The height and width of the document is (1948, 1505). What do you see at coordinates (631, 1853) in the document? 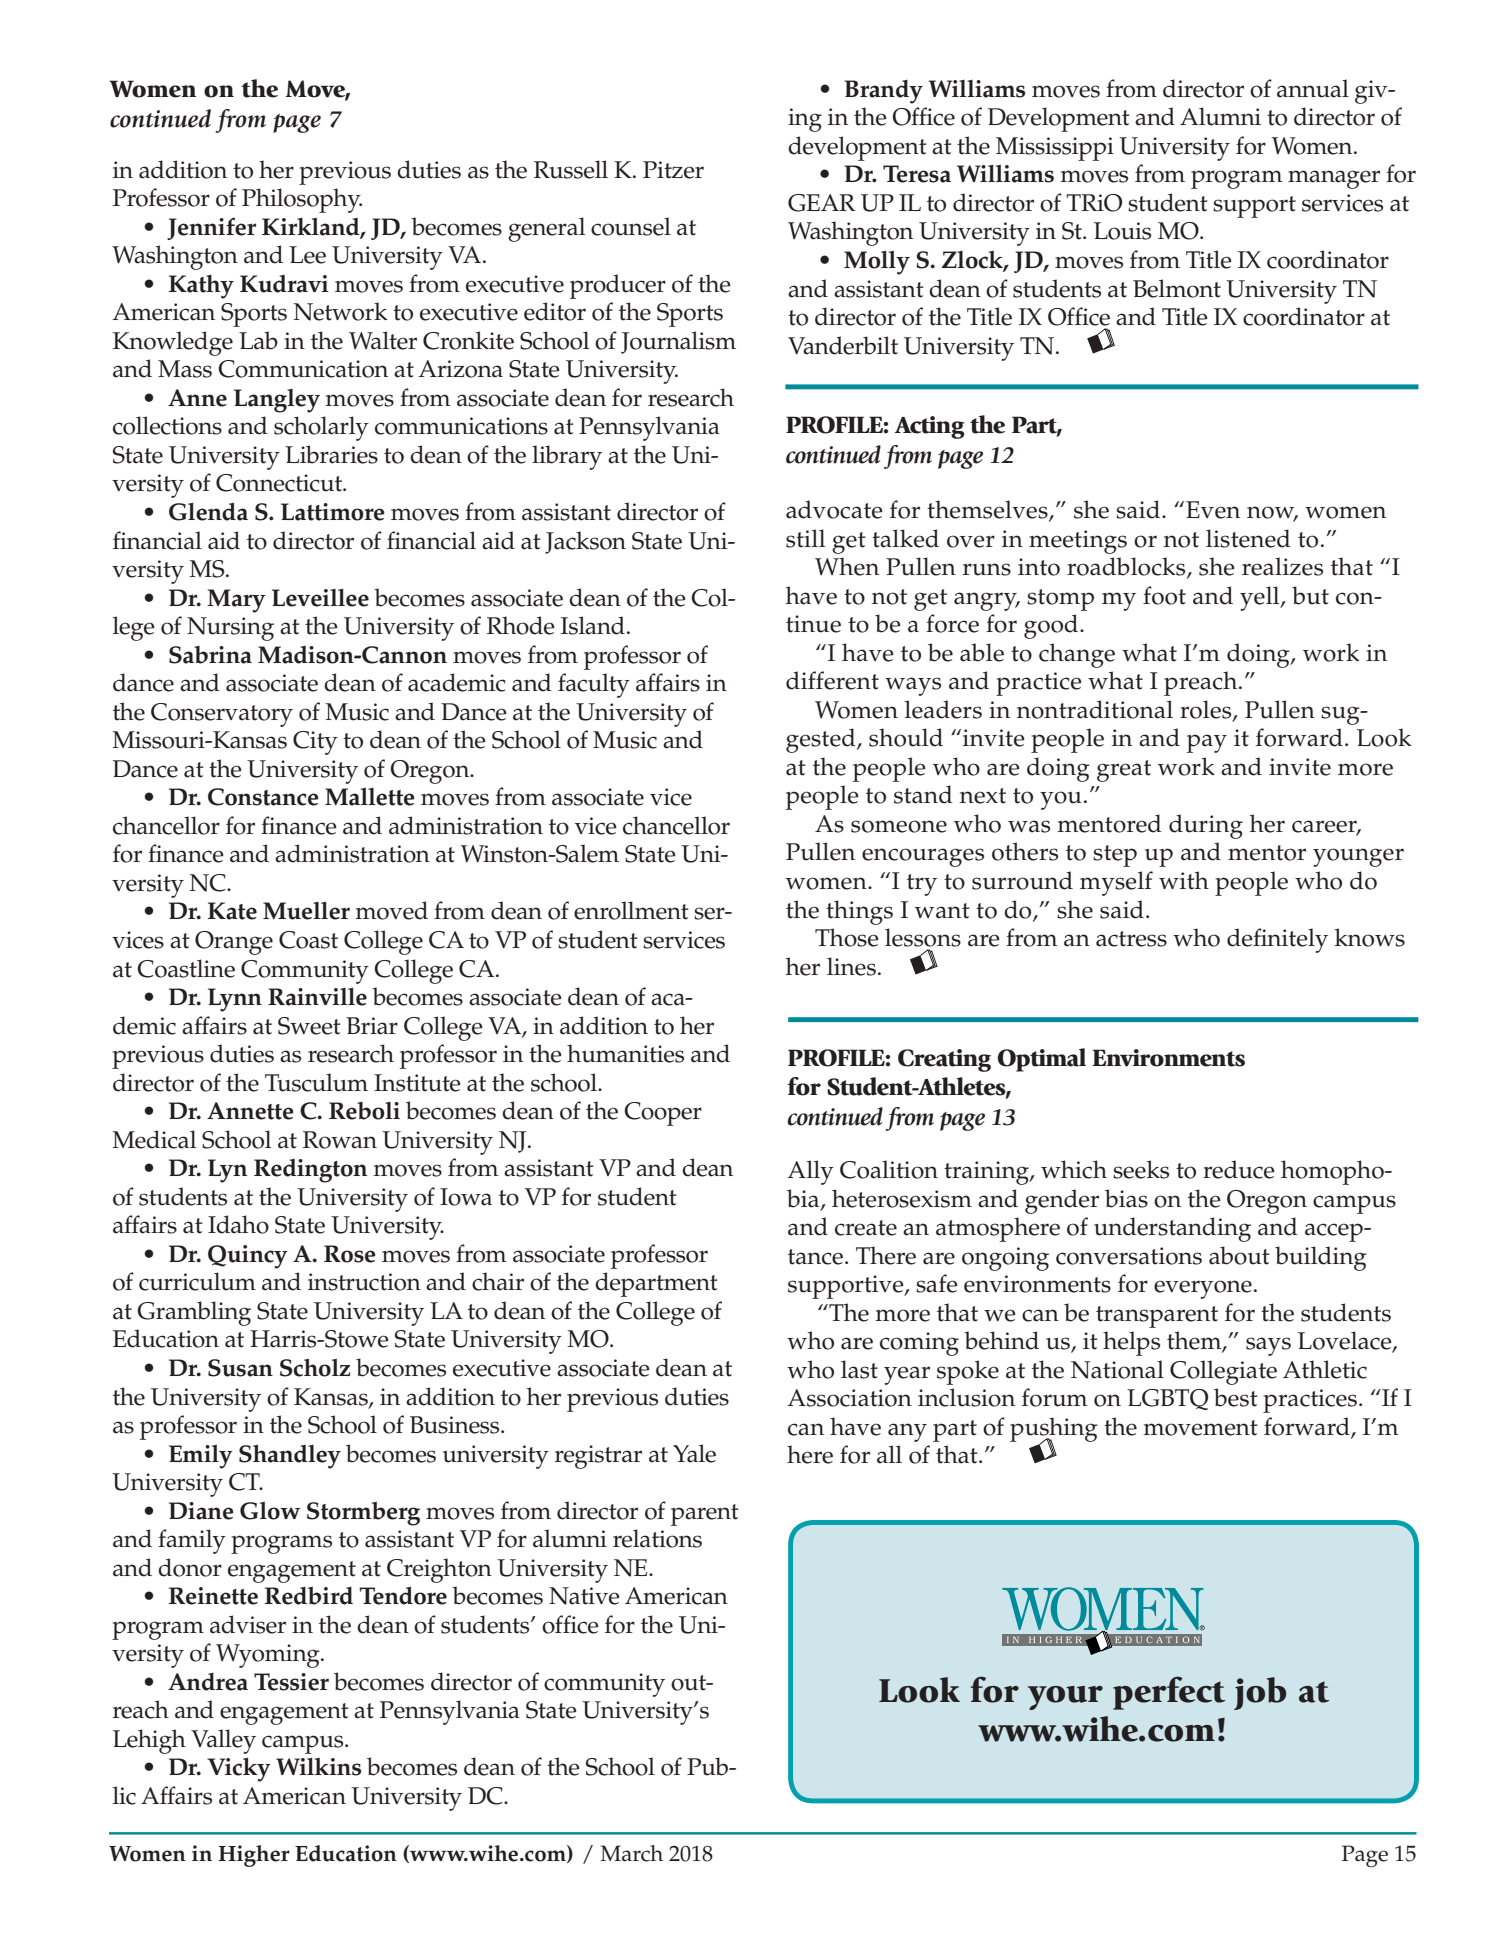
I see `March` at bounding box center [631, 1853].
